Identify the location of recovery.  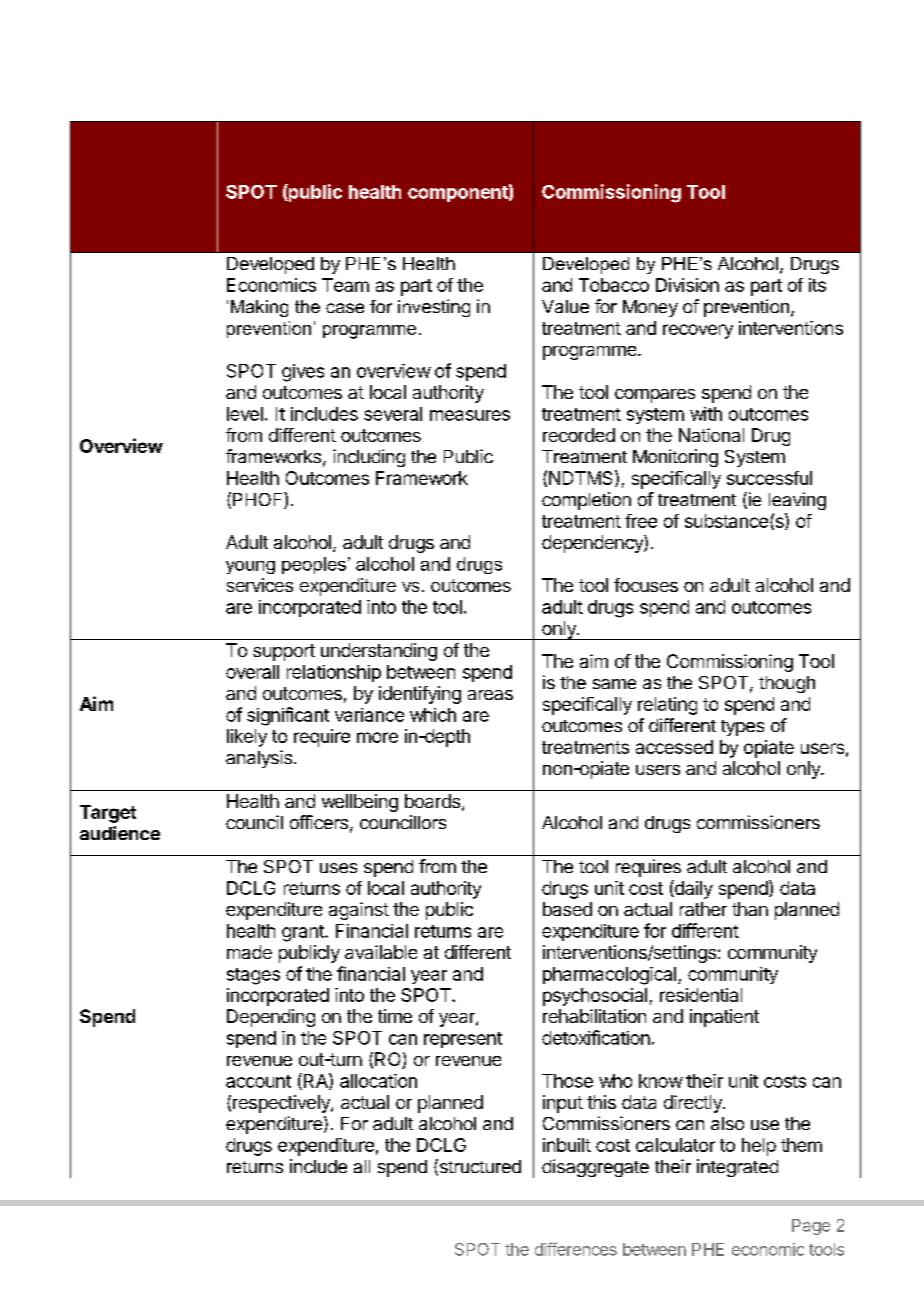
(698, 331).
